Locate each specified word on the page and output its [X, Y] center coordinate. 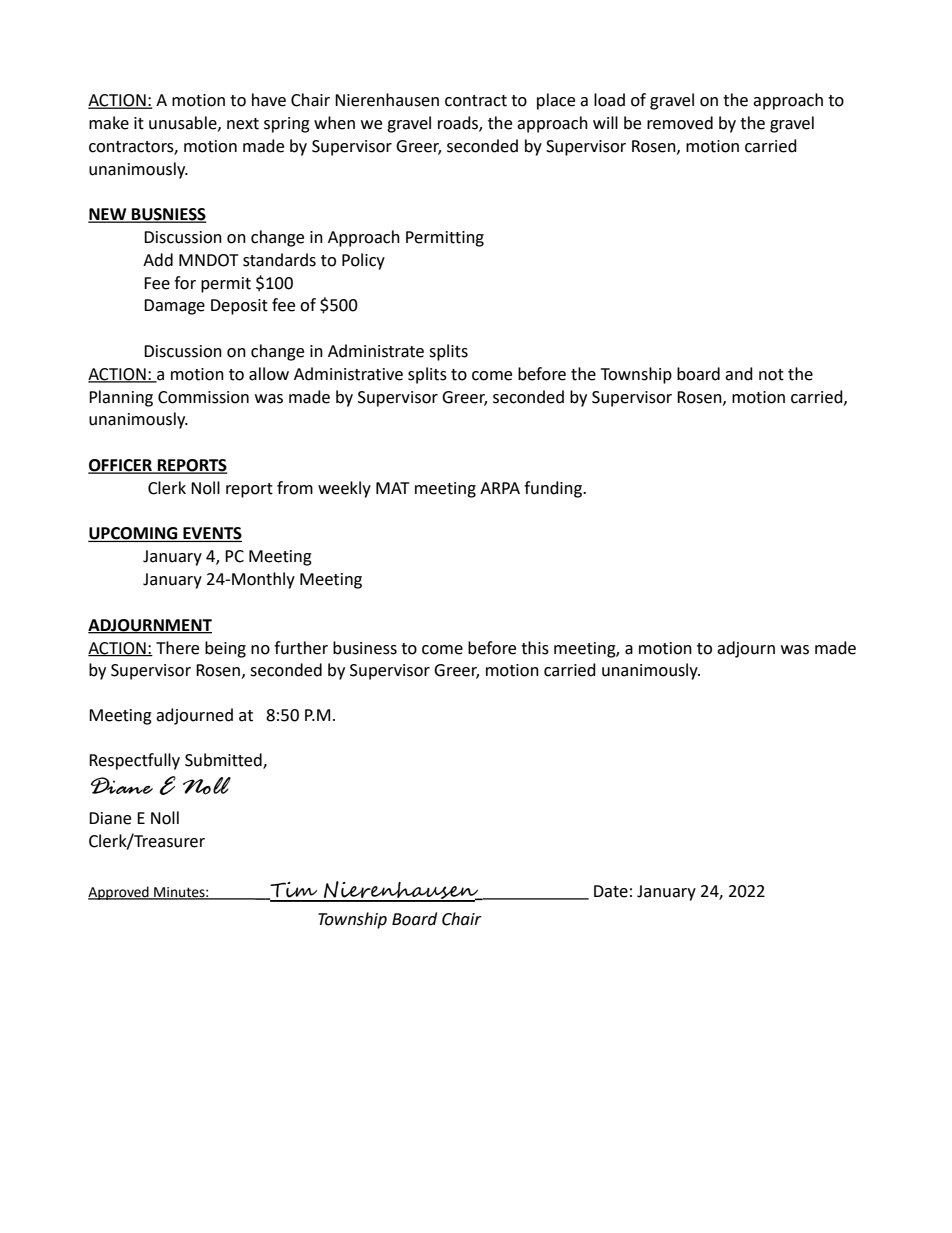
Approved [119, 893]
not [771, 375]
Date [611, 891]
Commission [203, 397]
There [177, 648]
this [535, 648]
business [365, 648]
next [243, 124]
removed [680, 123]
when [334, 123]
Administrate [376, 351]
